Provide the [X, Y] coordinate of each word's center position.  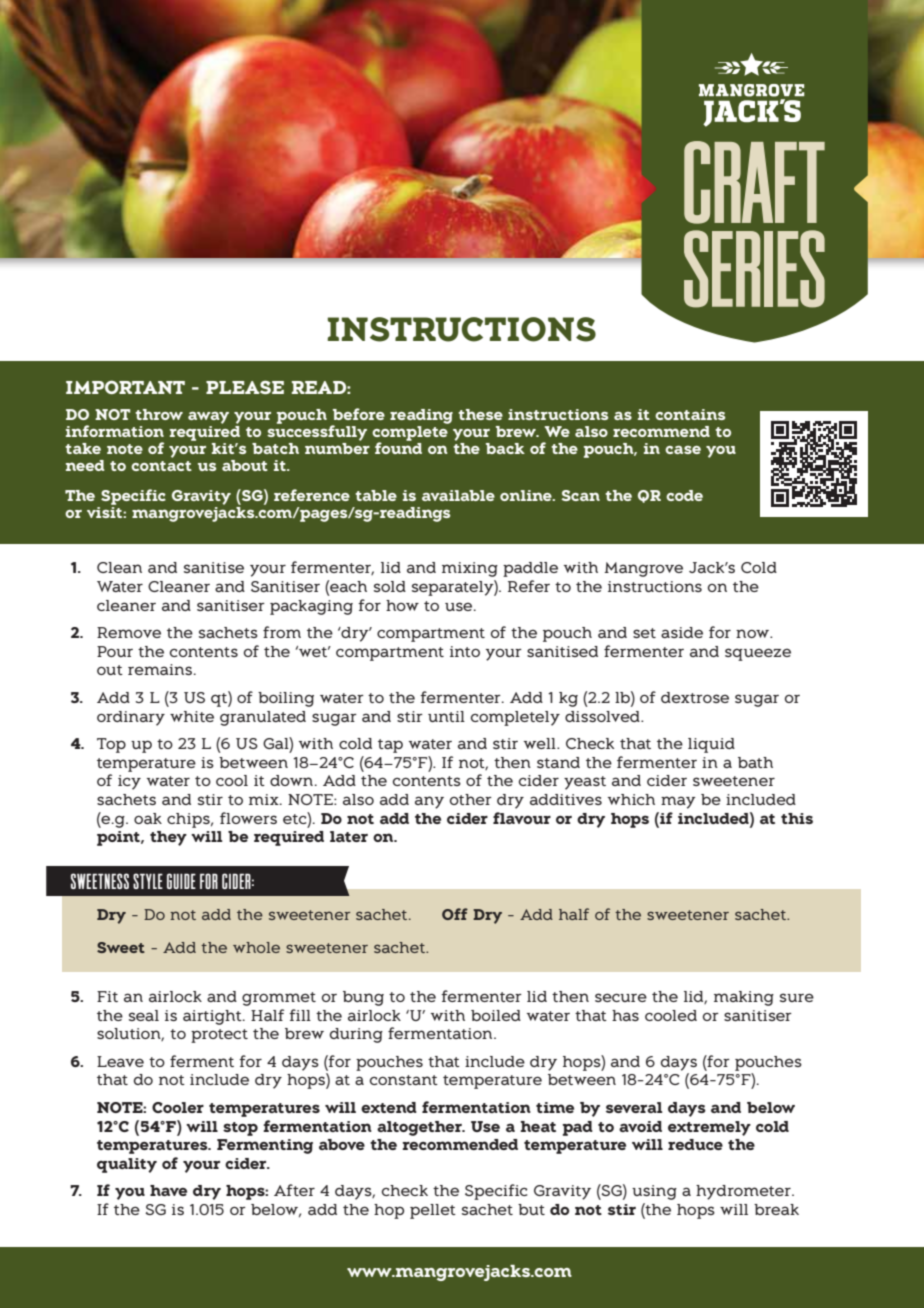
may [678, 802]
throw [159, 414]
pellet [433, 1211]
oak [148, 818]
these [480, 414]
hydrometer [744, 1192]
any [429, 802]
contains [690, 414]
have [168, 1190]
